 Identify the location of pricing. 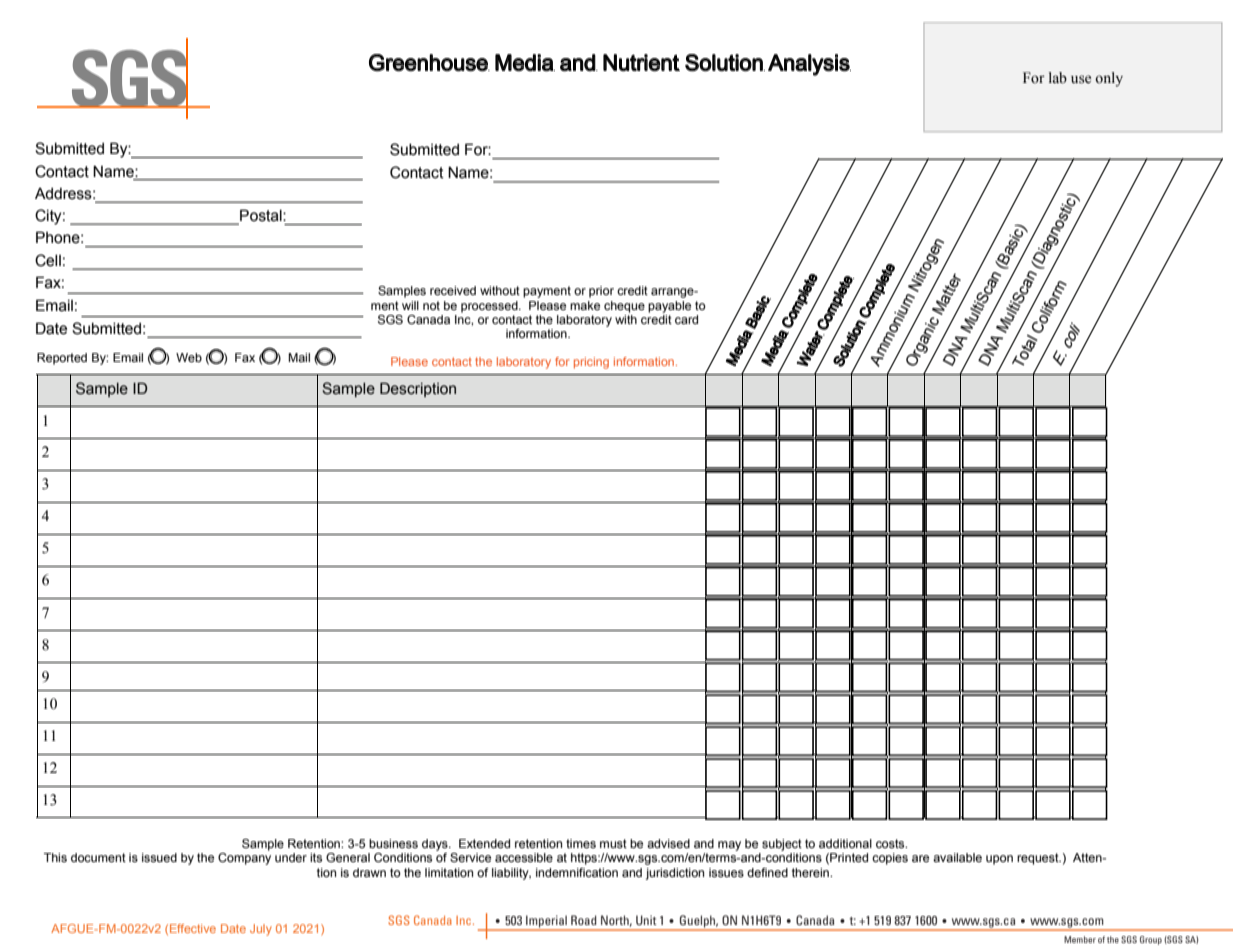
(591, 363).
